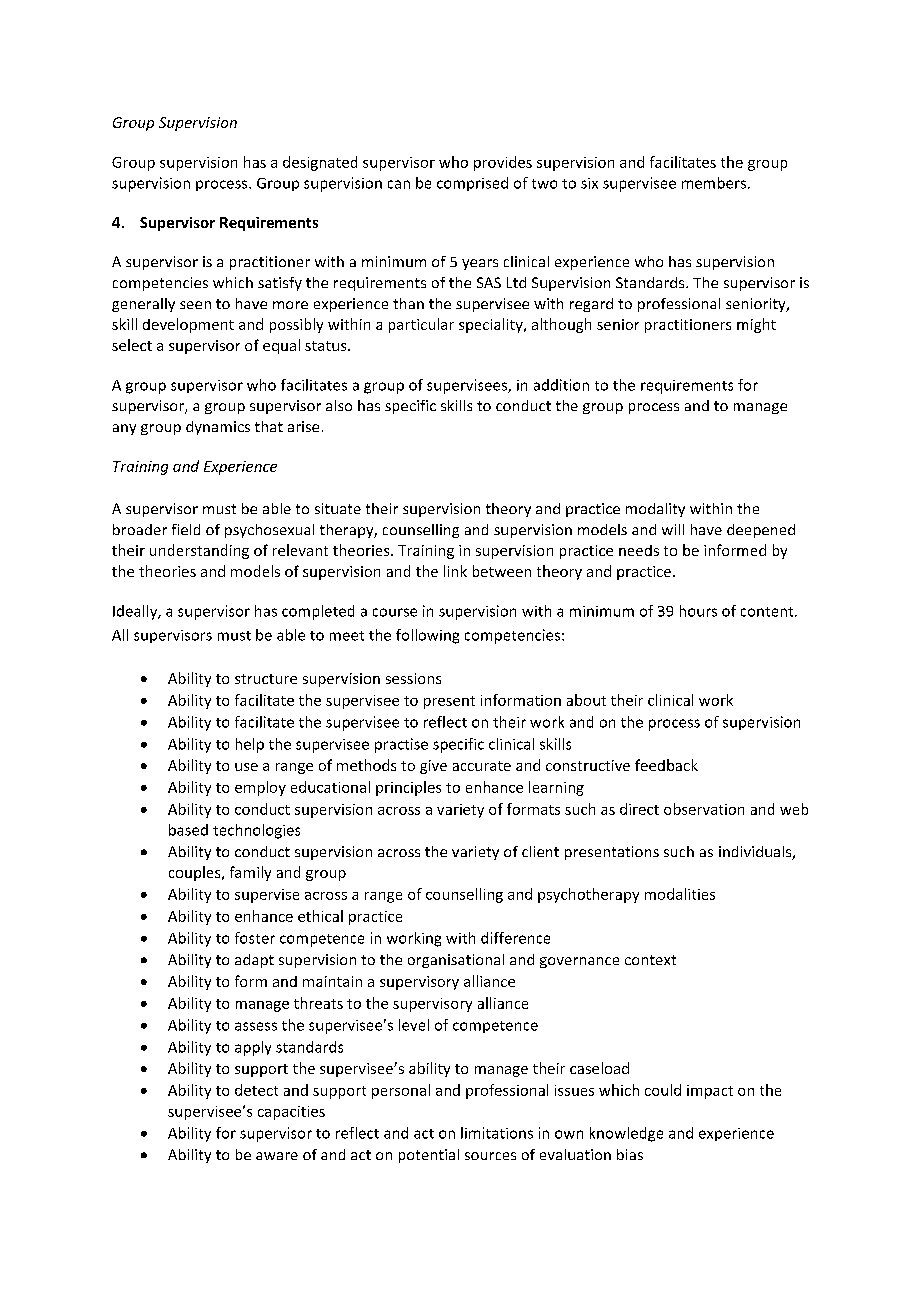 This screenshot has height=1308, width=924. Describe the element at coordinates (455, 571) in the screenshot. I see `link` at that location.
